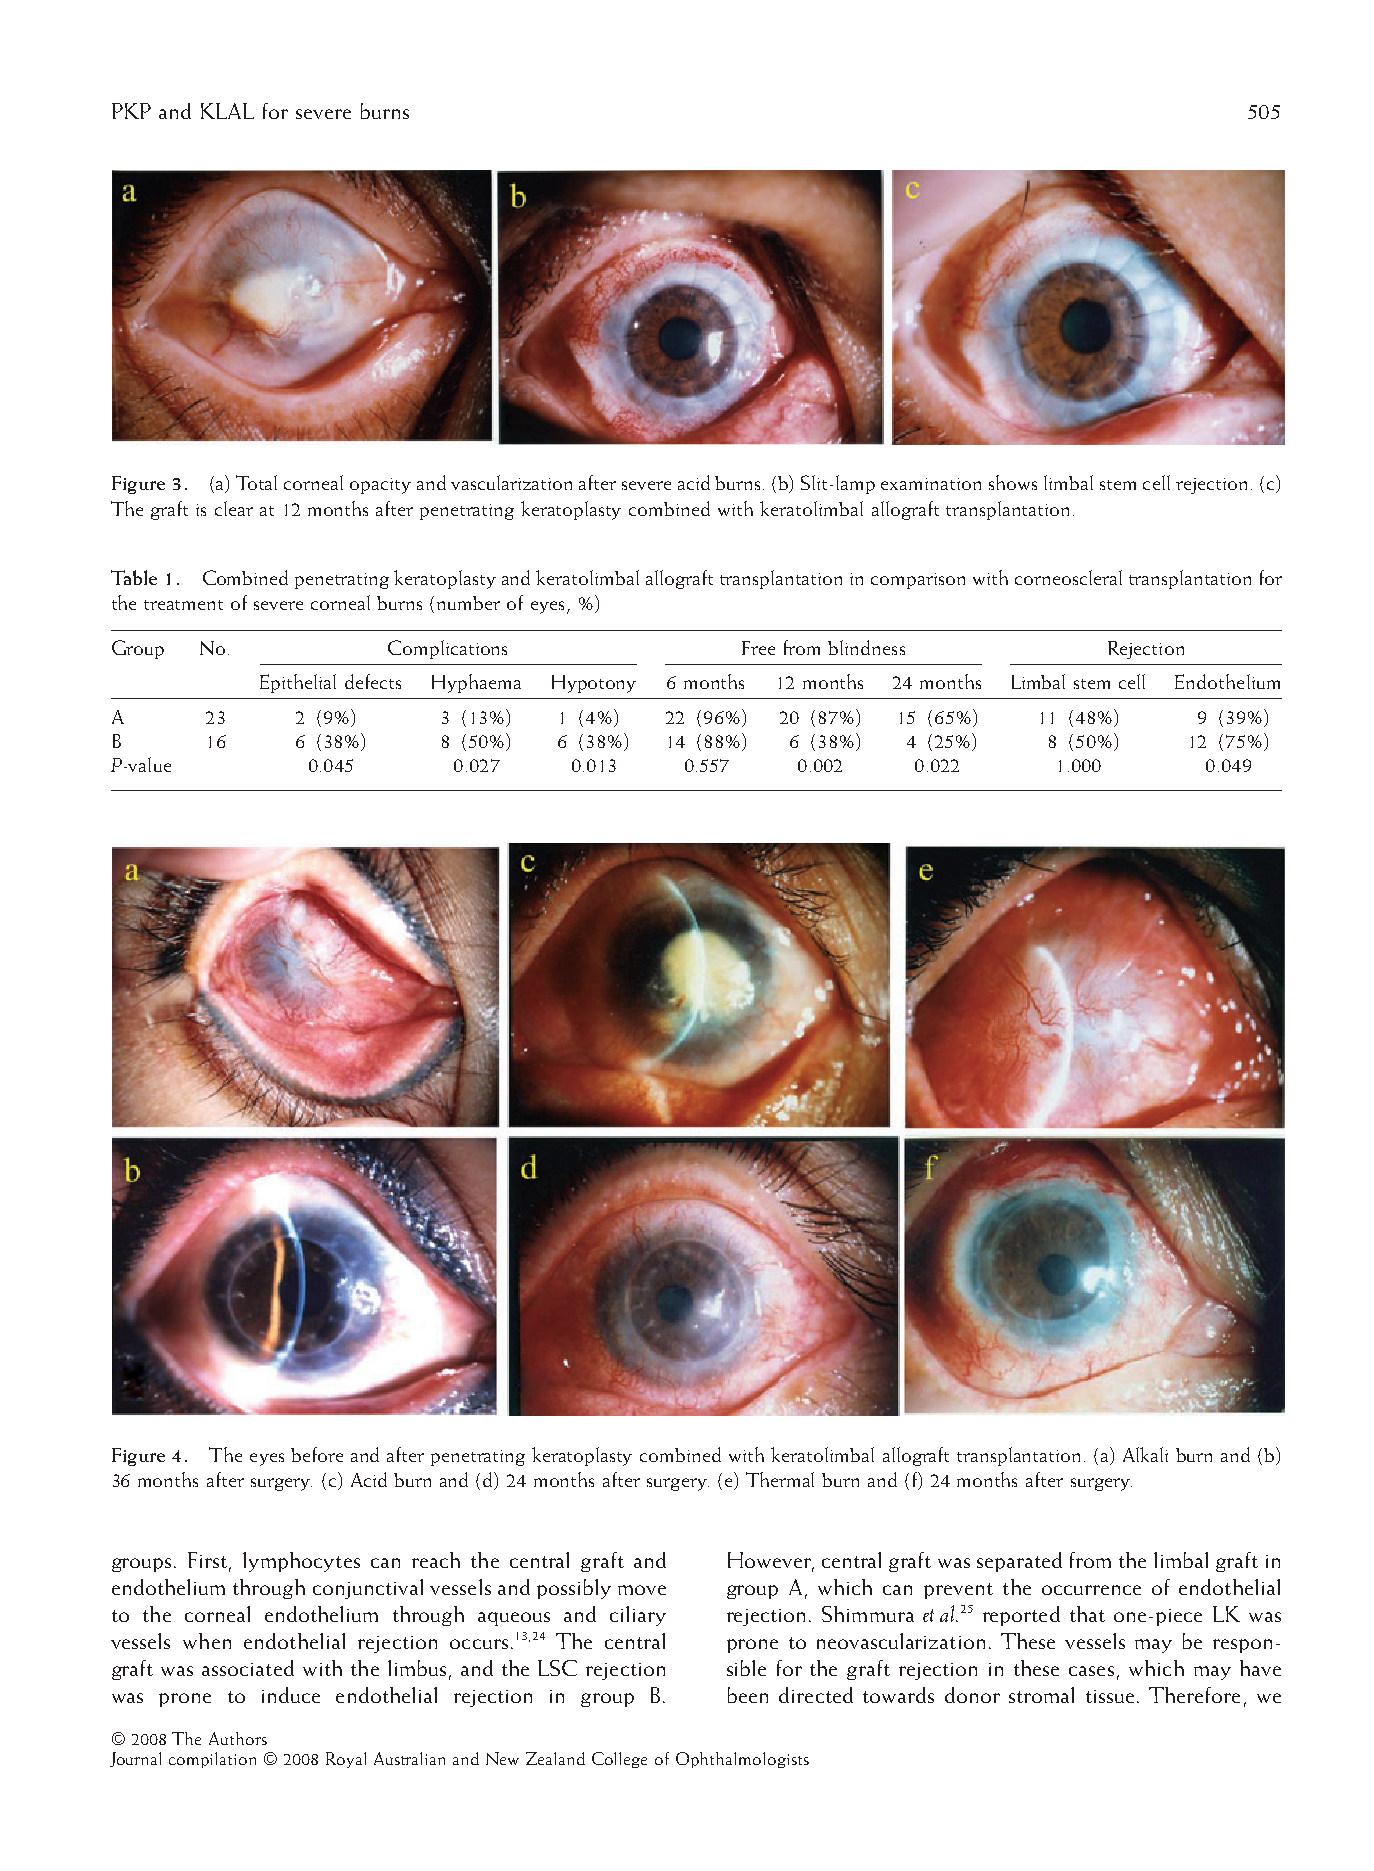 This screenshot has height=1871, width=1374. What do you see at coordinates (227, 111) in the screenshot?
I see `KLAL` at bounding box center [227, 111].
